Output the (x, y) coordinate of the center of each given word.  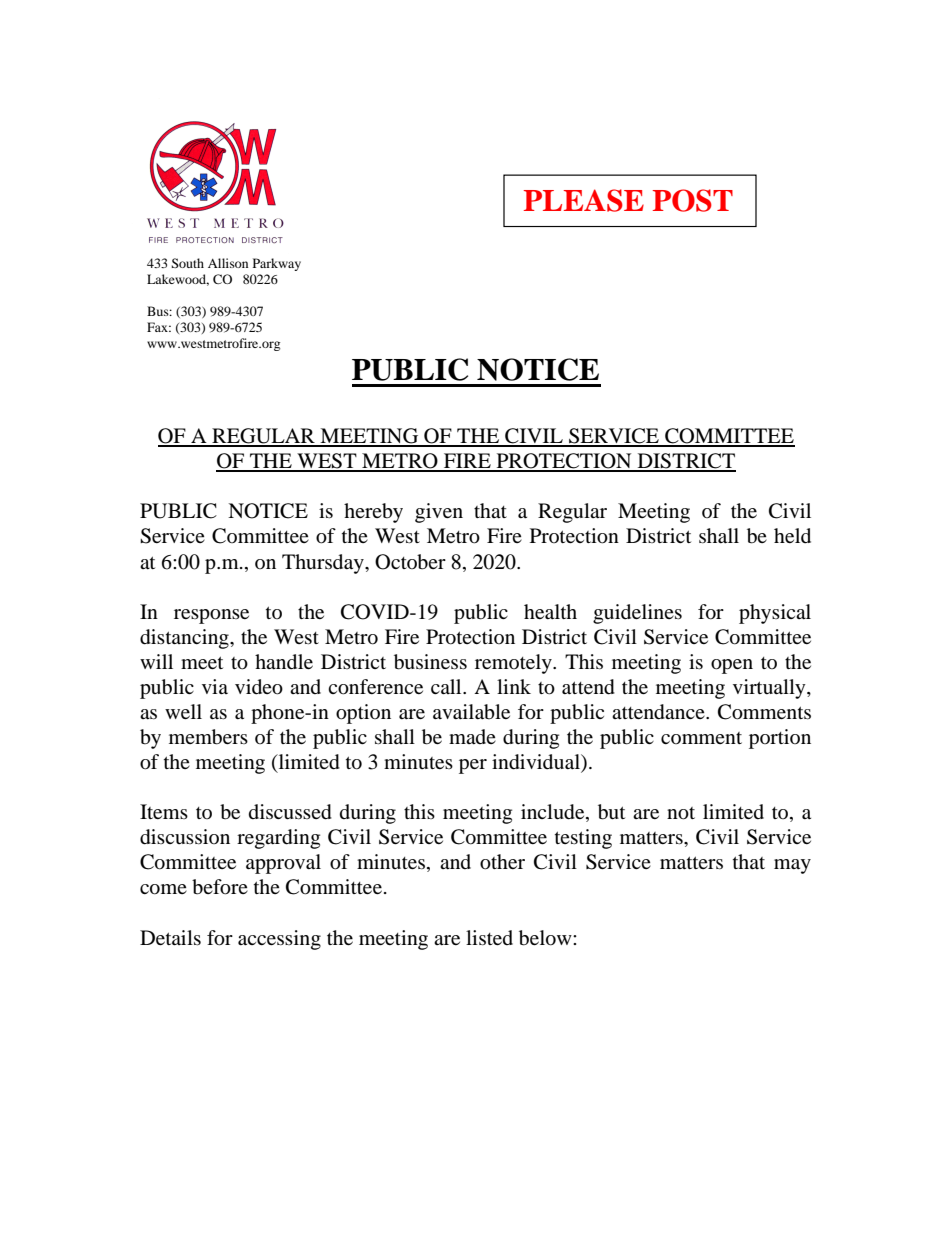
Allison (228, 263)
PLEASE (584, 200)
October (410, 562)
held (792, 536)
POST (693, 200)
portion (780, 739)
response (211, 616)
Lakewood (178, 280)
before (220, 887)
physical (775, 614)
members (208, 737)
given (439, 513)
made (472, 736)
